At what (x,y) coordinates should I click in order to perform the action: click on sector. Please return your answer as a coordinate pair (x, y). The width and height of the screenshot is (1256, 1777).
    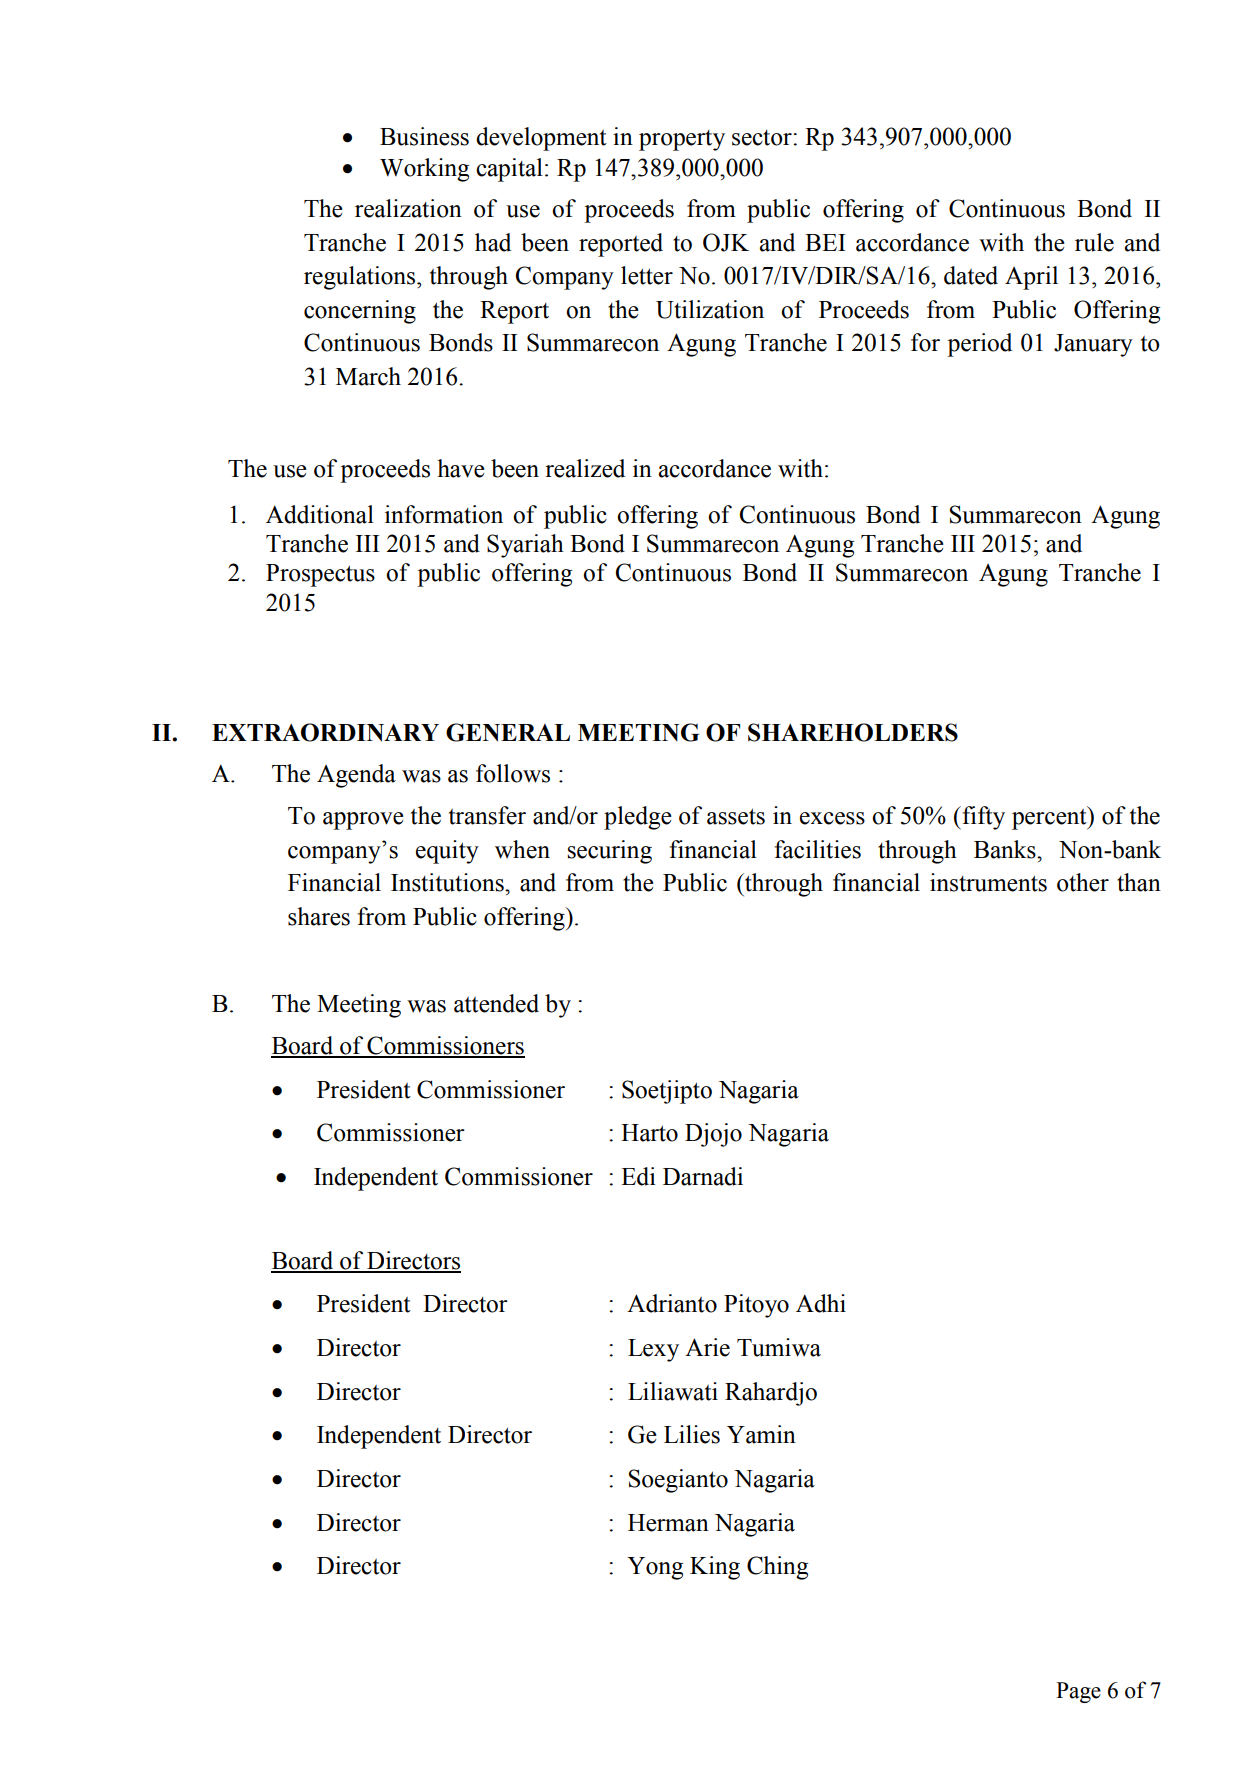
    Looking at the image, I should click on (763, 138).
